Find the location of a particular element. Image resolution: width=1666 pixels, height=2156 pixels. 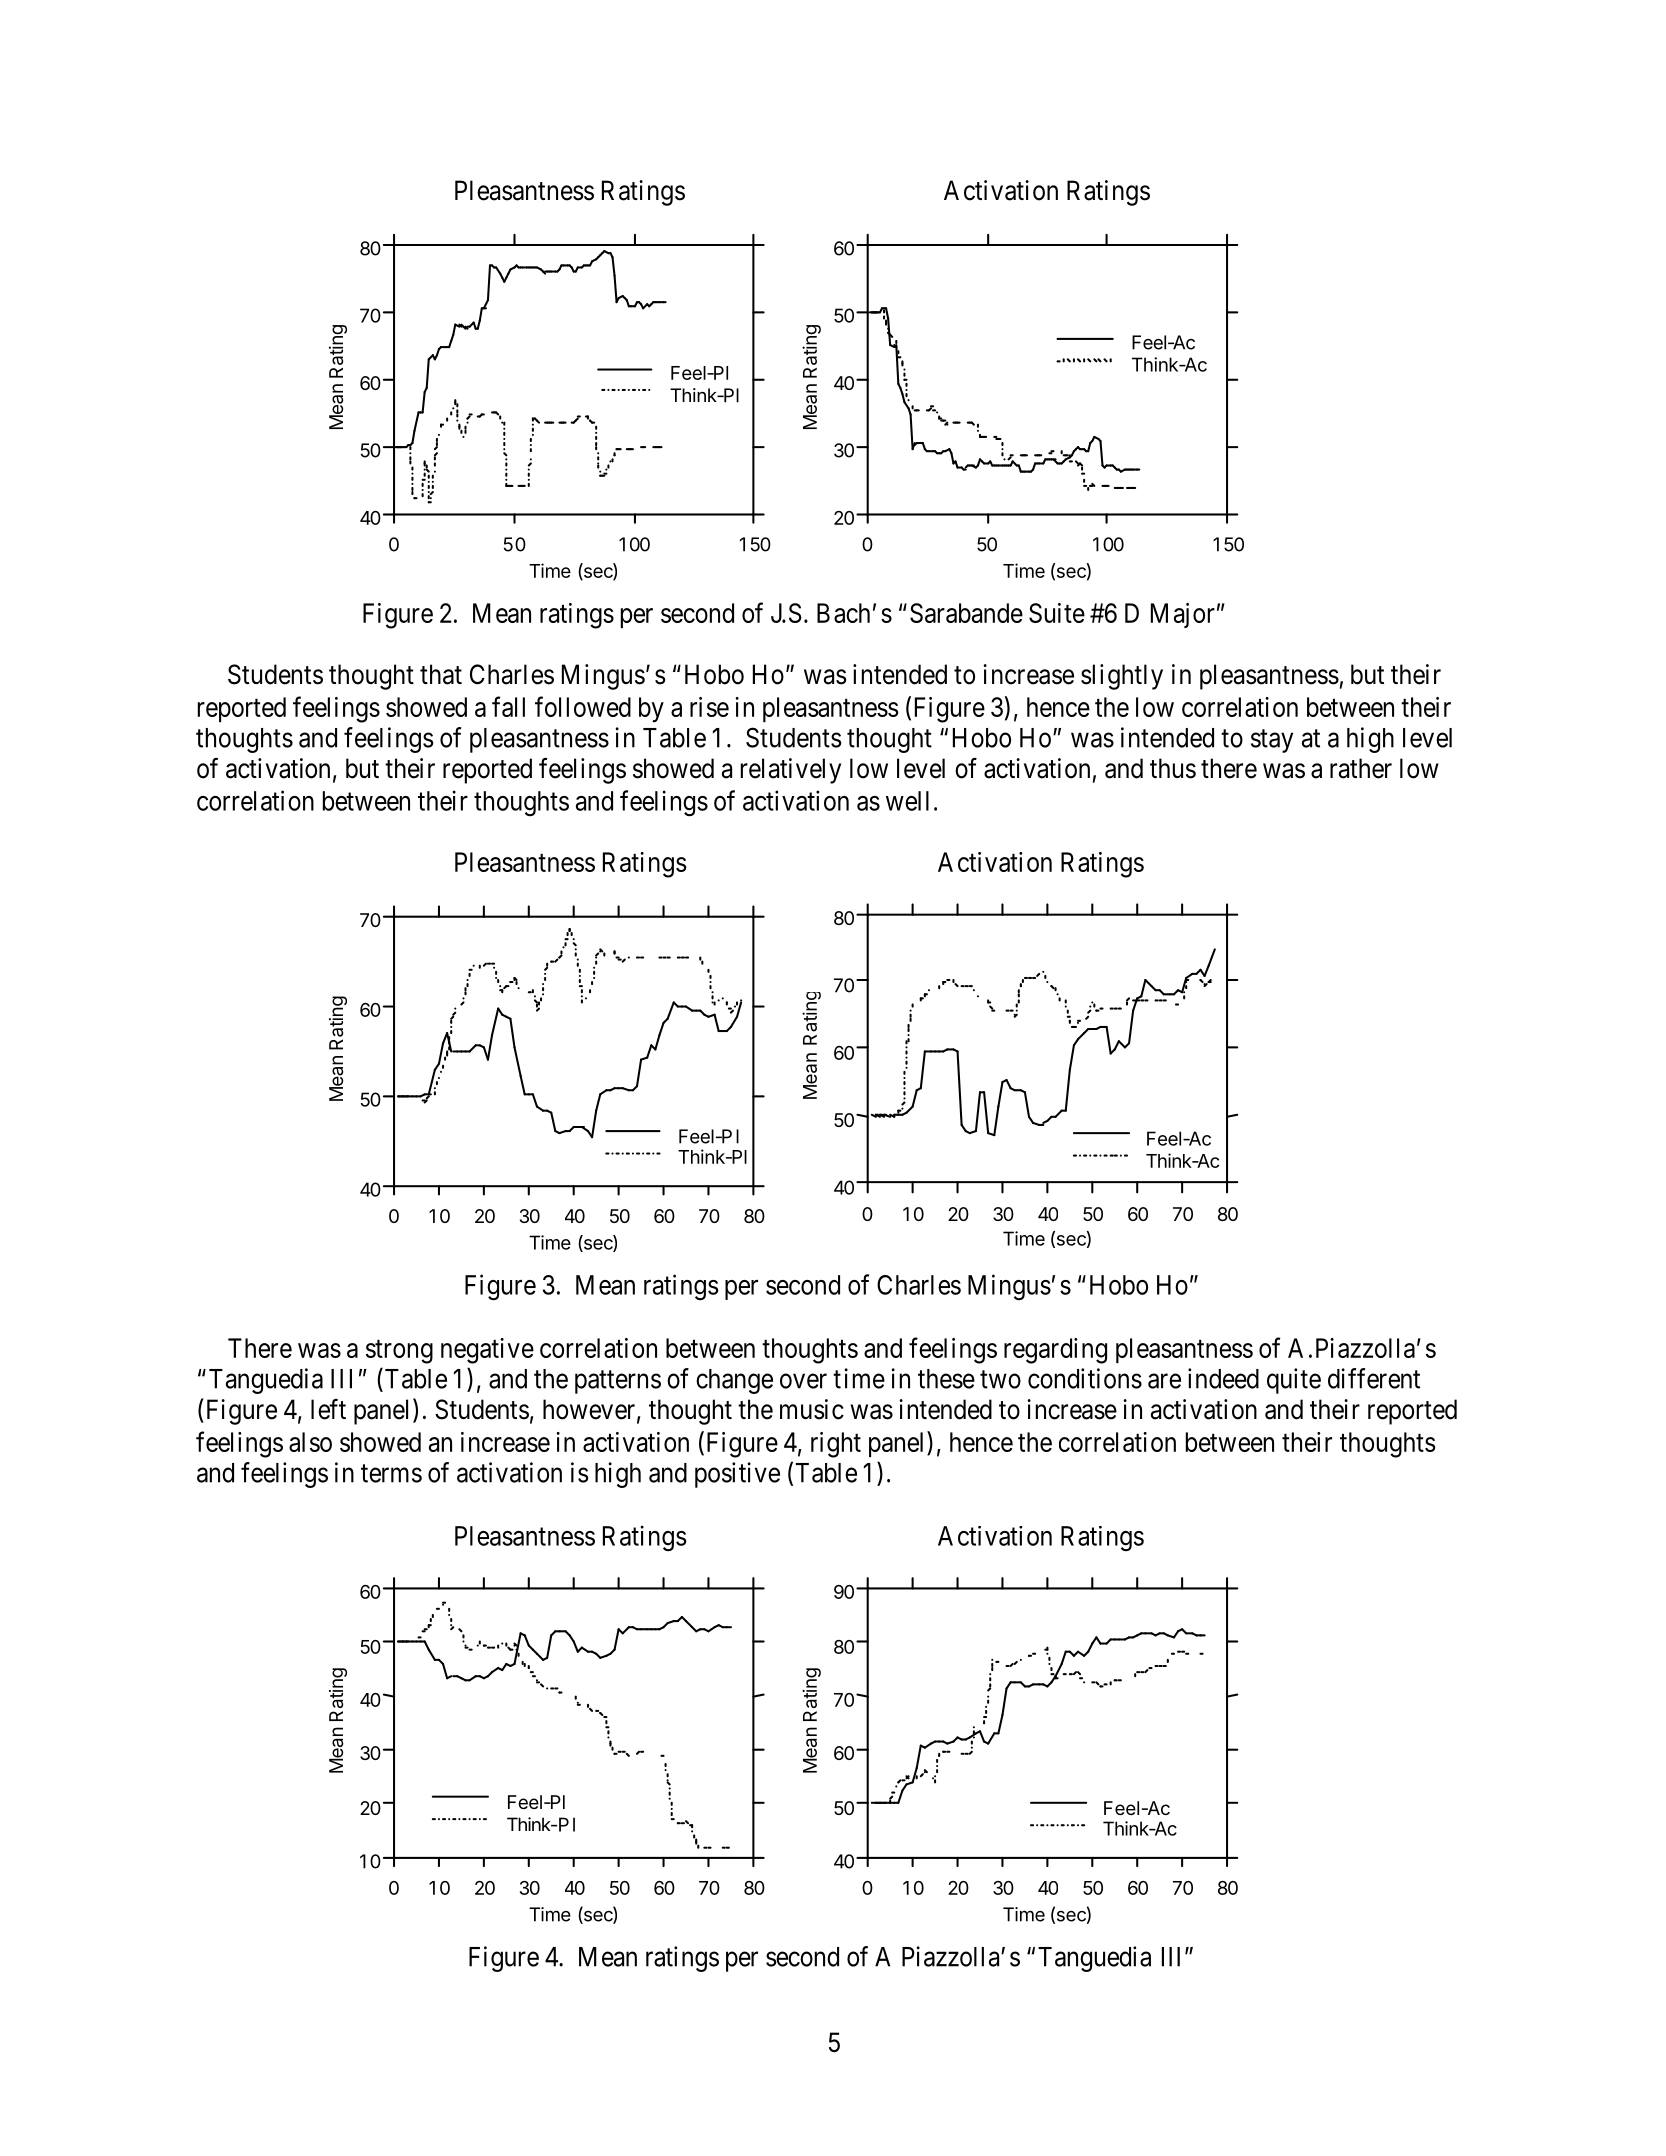

negative is located at coordinates (487, 1351).
